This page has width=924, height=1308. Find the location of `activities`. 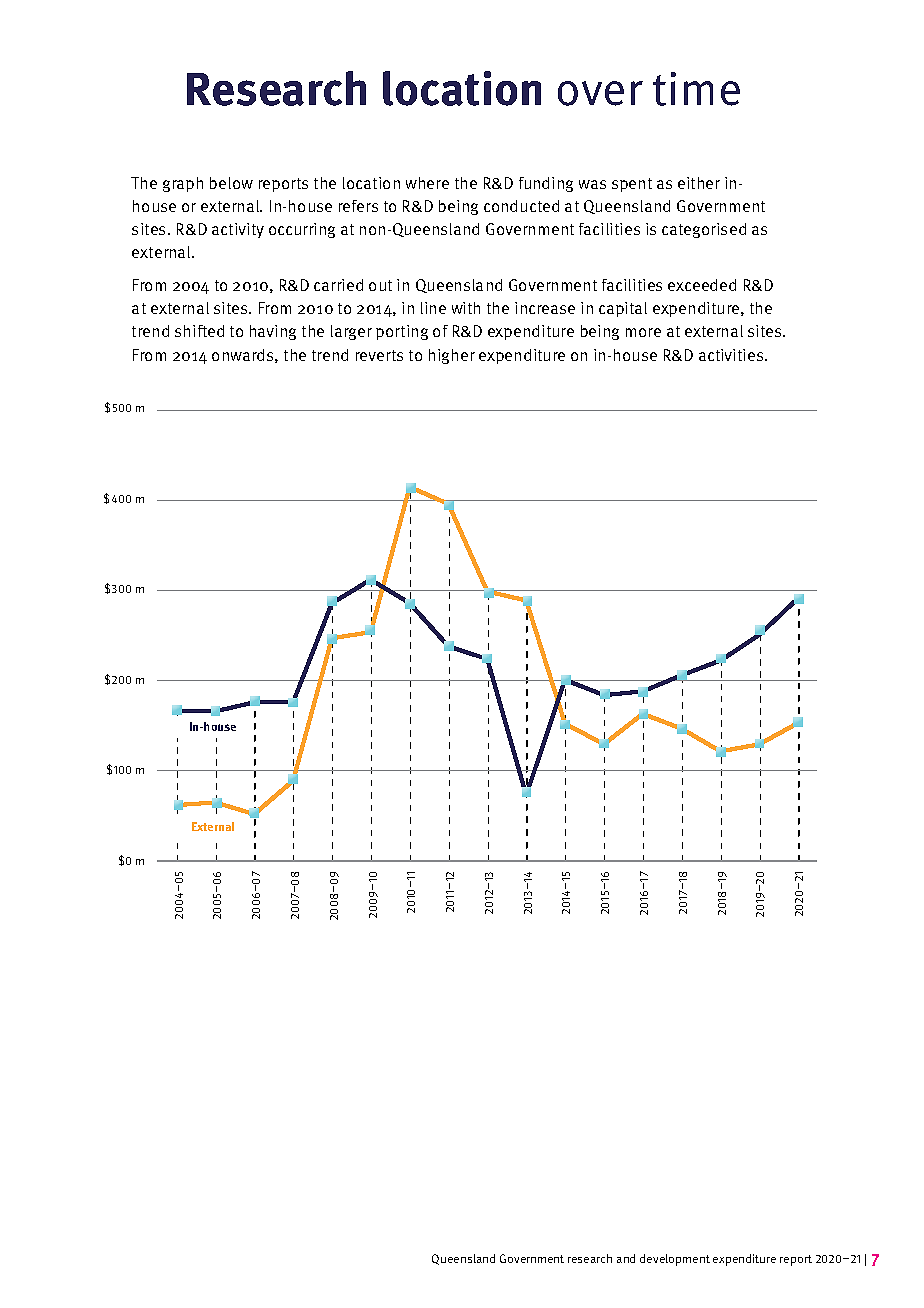

activities is located at coordinates (732, 355).
